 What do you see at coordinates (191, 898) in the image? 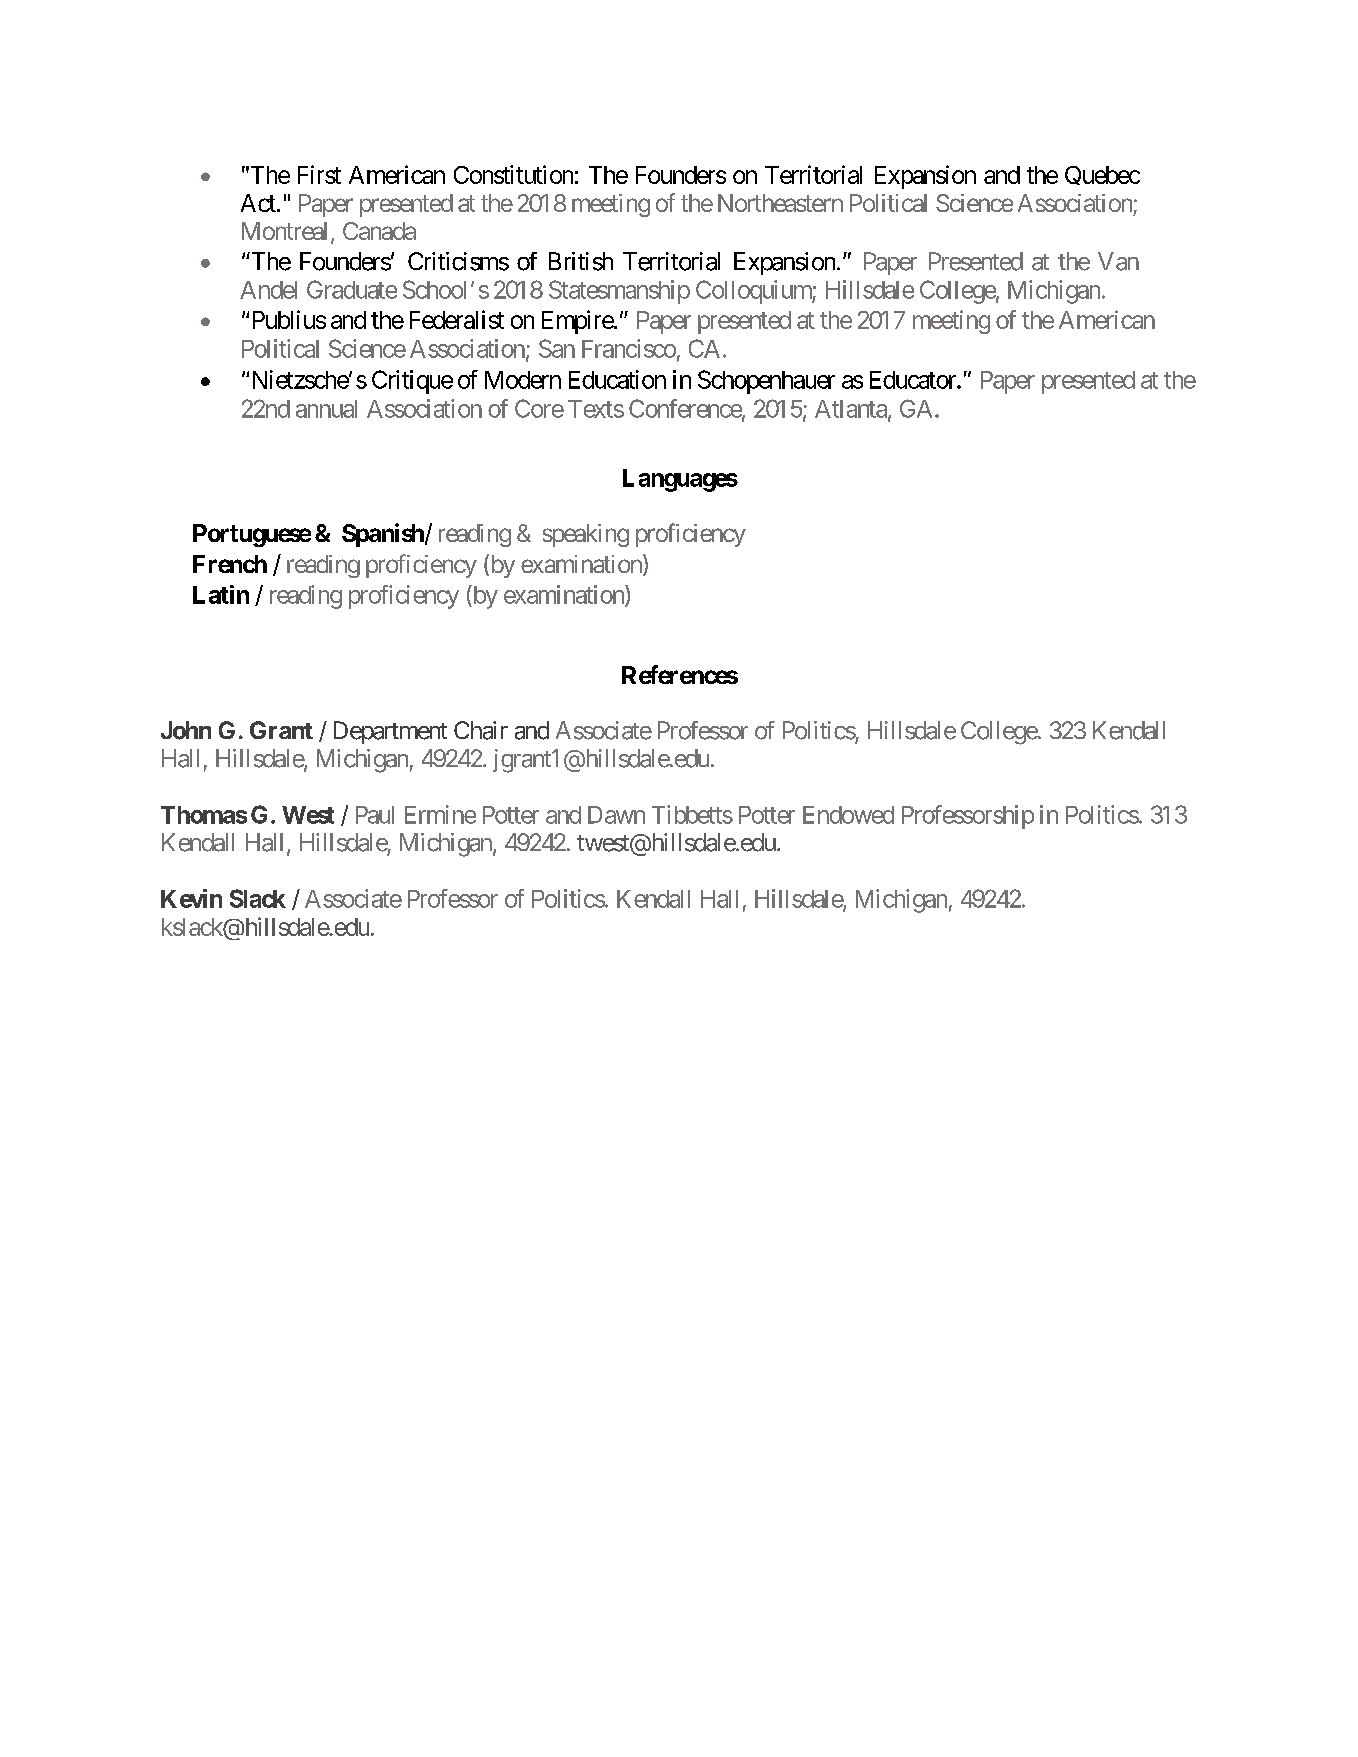
I see `Kevin` at bounding box center [191, 898].
